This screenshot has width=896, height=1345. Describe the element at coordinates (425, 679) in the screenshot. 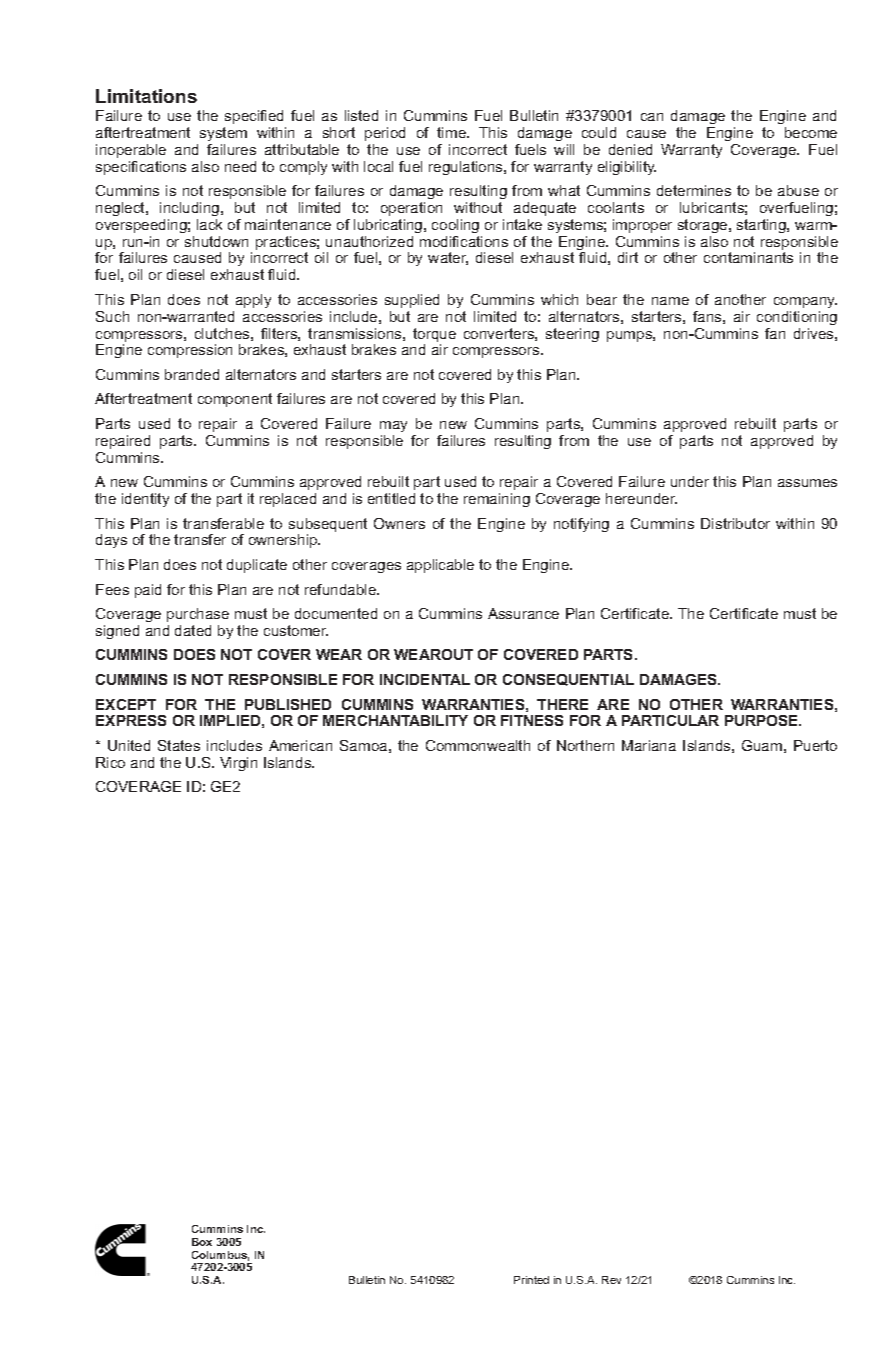

I see `INCIDENTAL` at that location.
